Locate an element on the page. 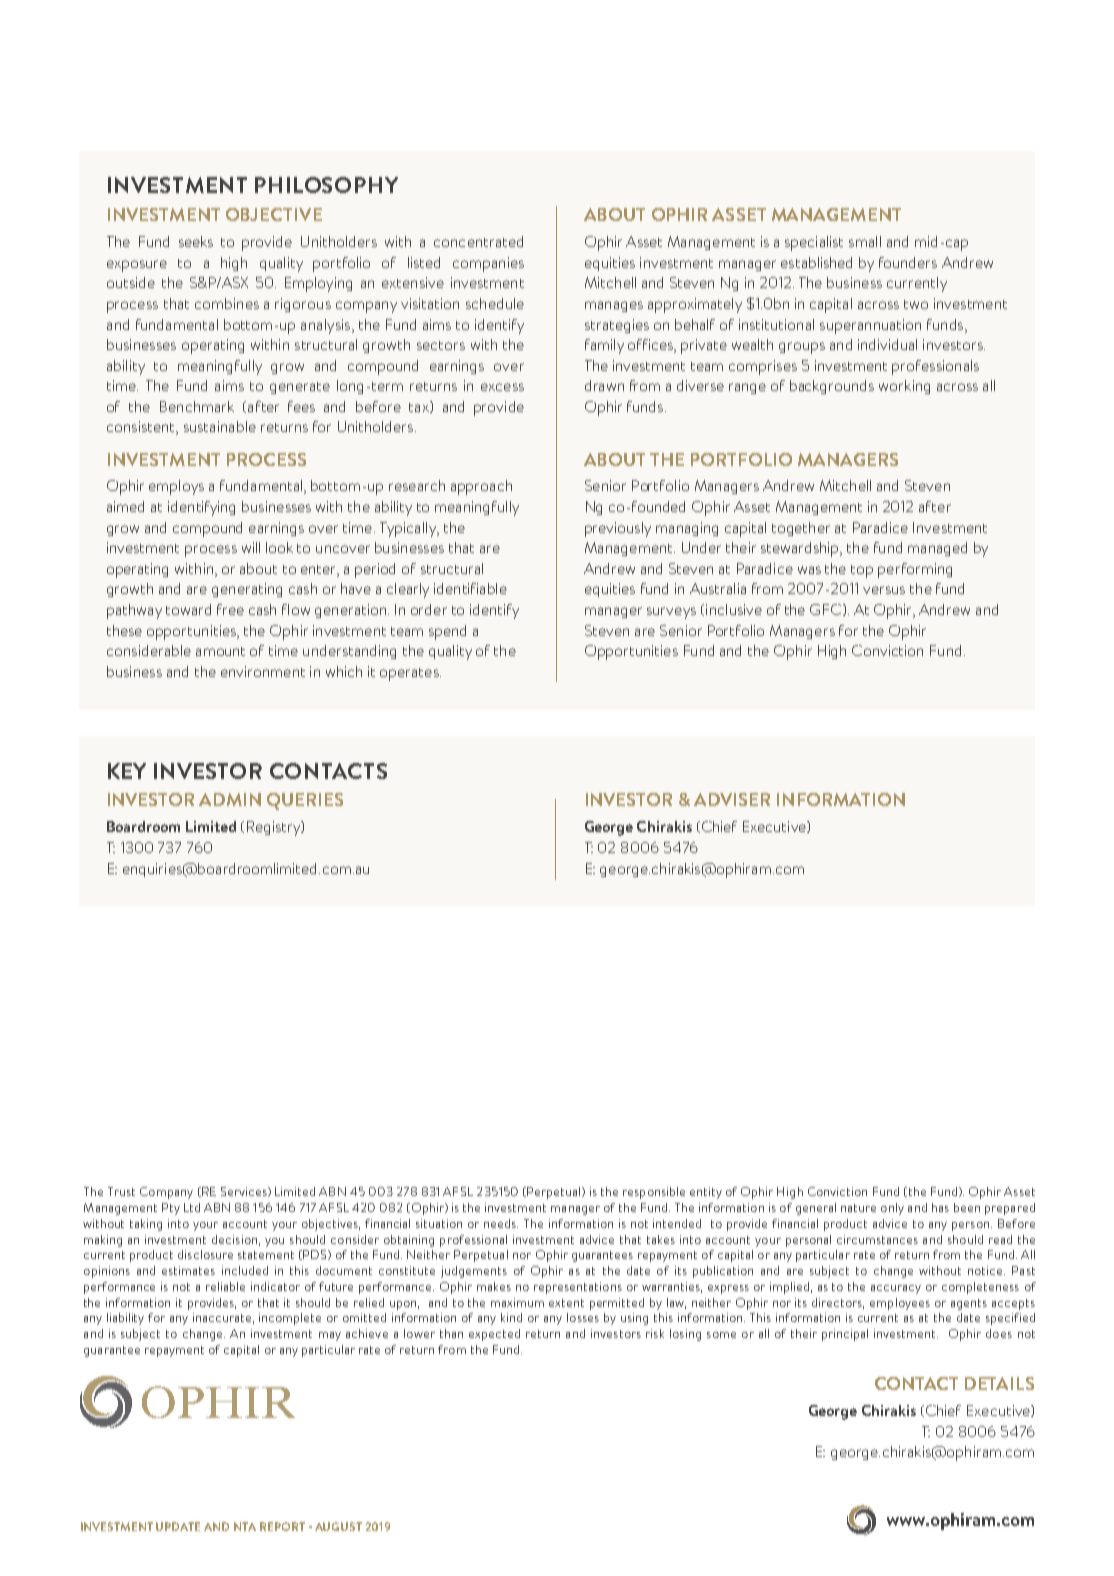 The image size is (1114, 1576). companies is located at coordinates (488, 264).
